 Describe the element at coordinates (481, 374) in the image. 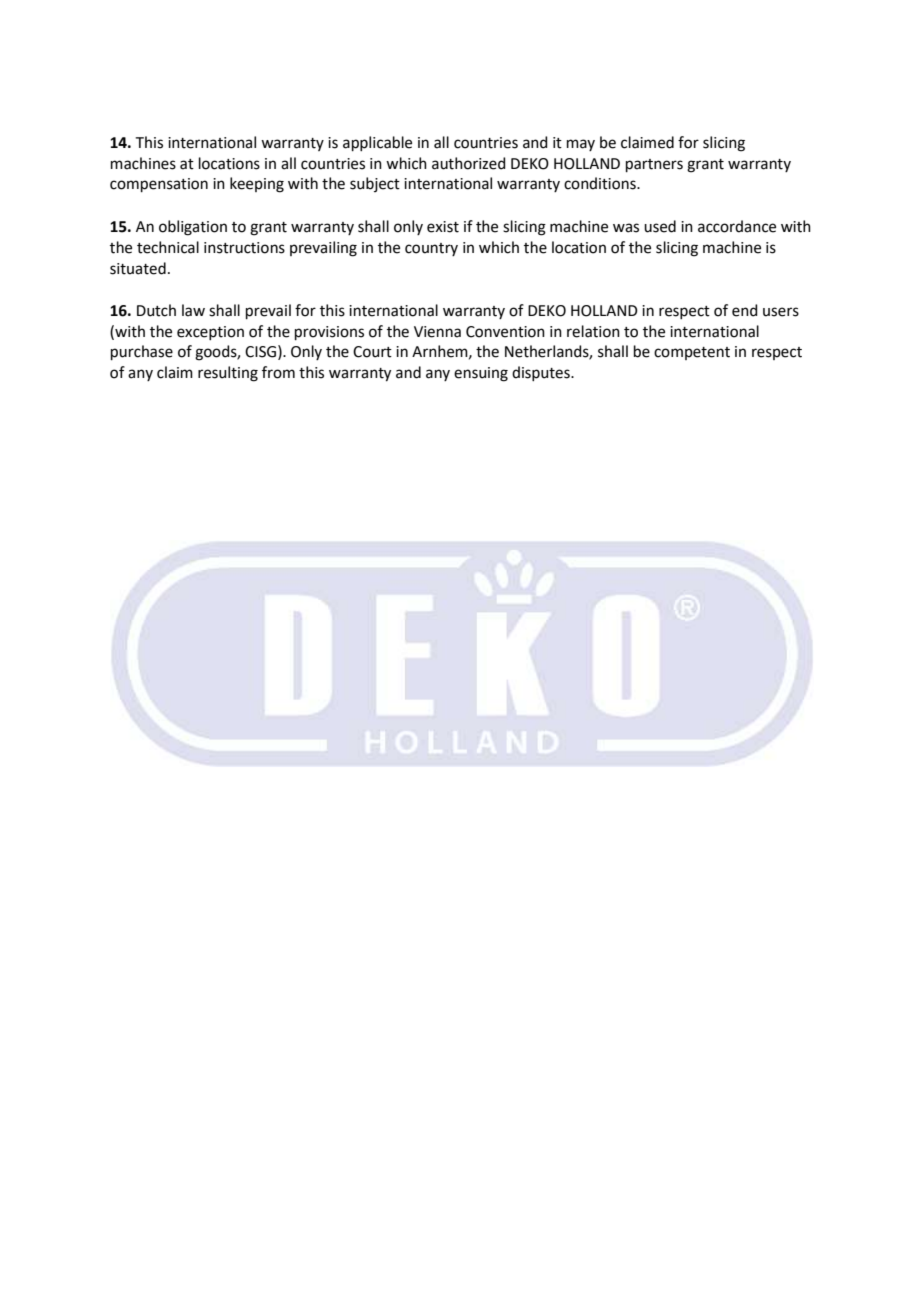

I see `ensuing` at that location.
